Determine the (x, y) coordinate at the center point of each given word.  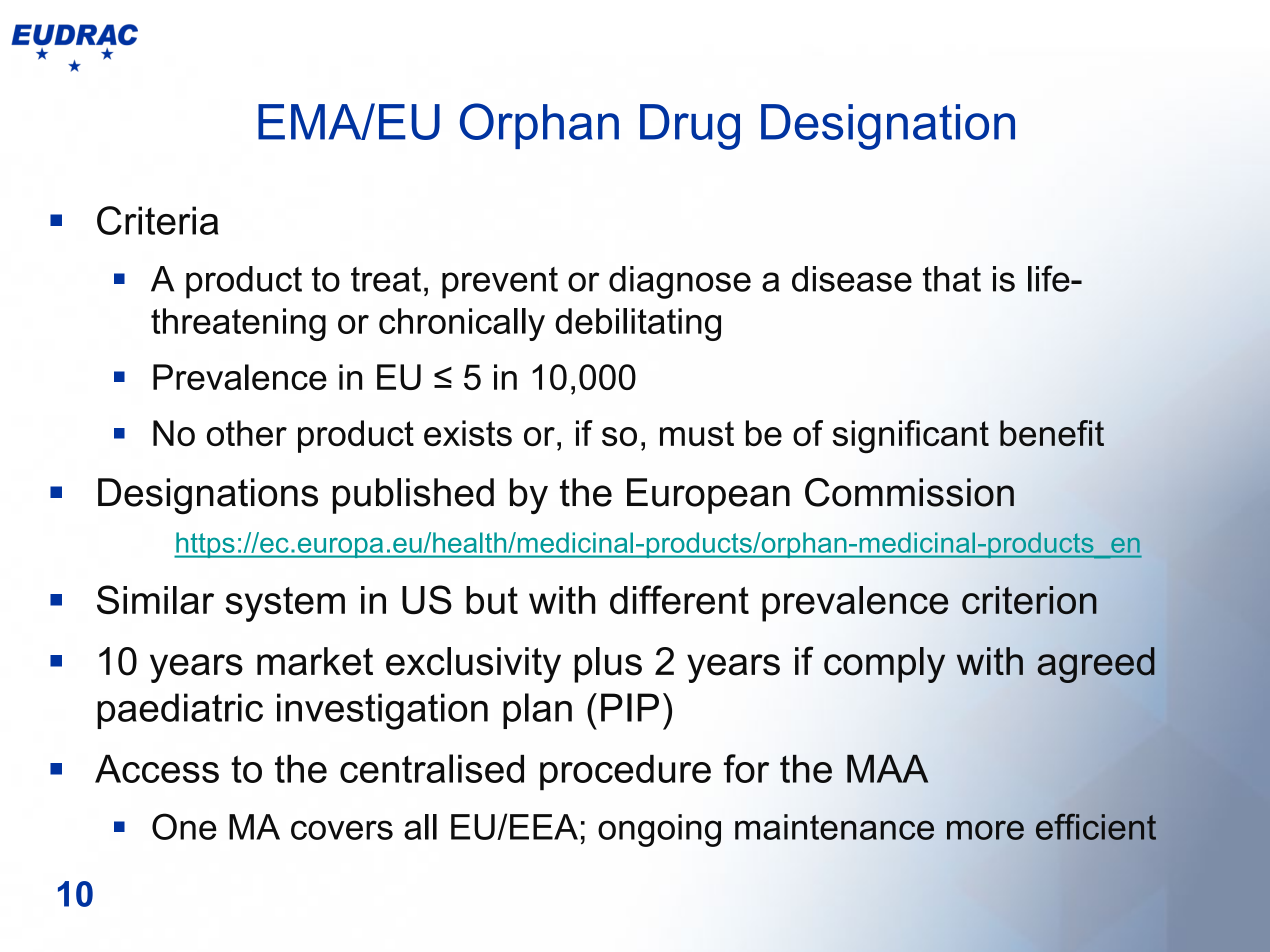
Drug (690, 127)
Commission (909, 492)
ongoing (659, 830)
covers (342, 830)
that (952, 279)
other (247, 433)
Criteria (157, 220)
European (708, 496)
